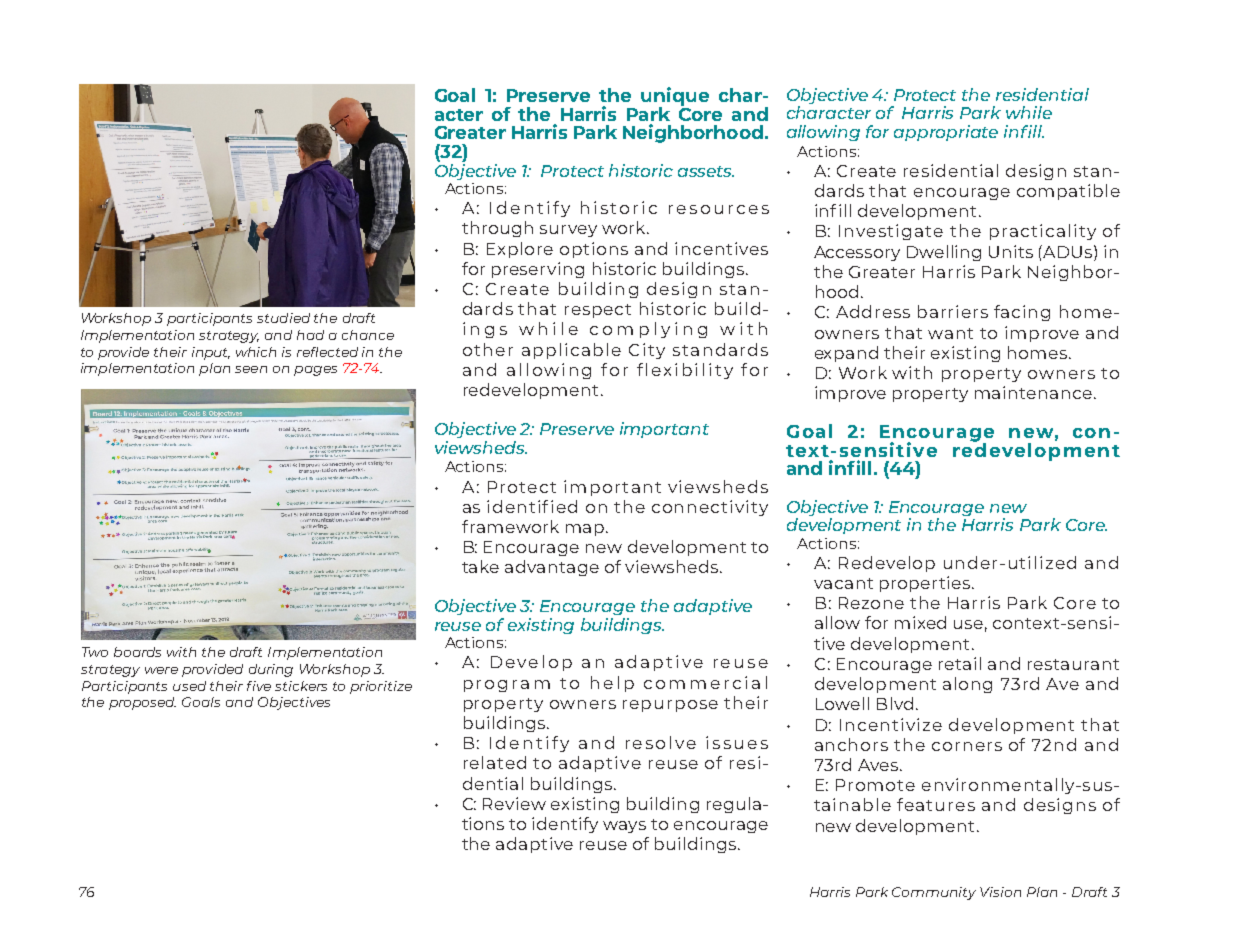  What do you see at coordinates (251, 369) in the page?
I see `seen` at bounding box center [251, 369].
